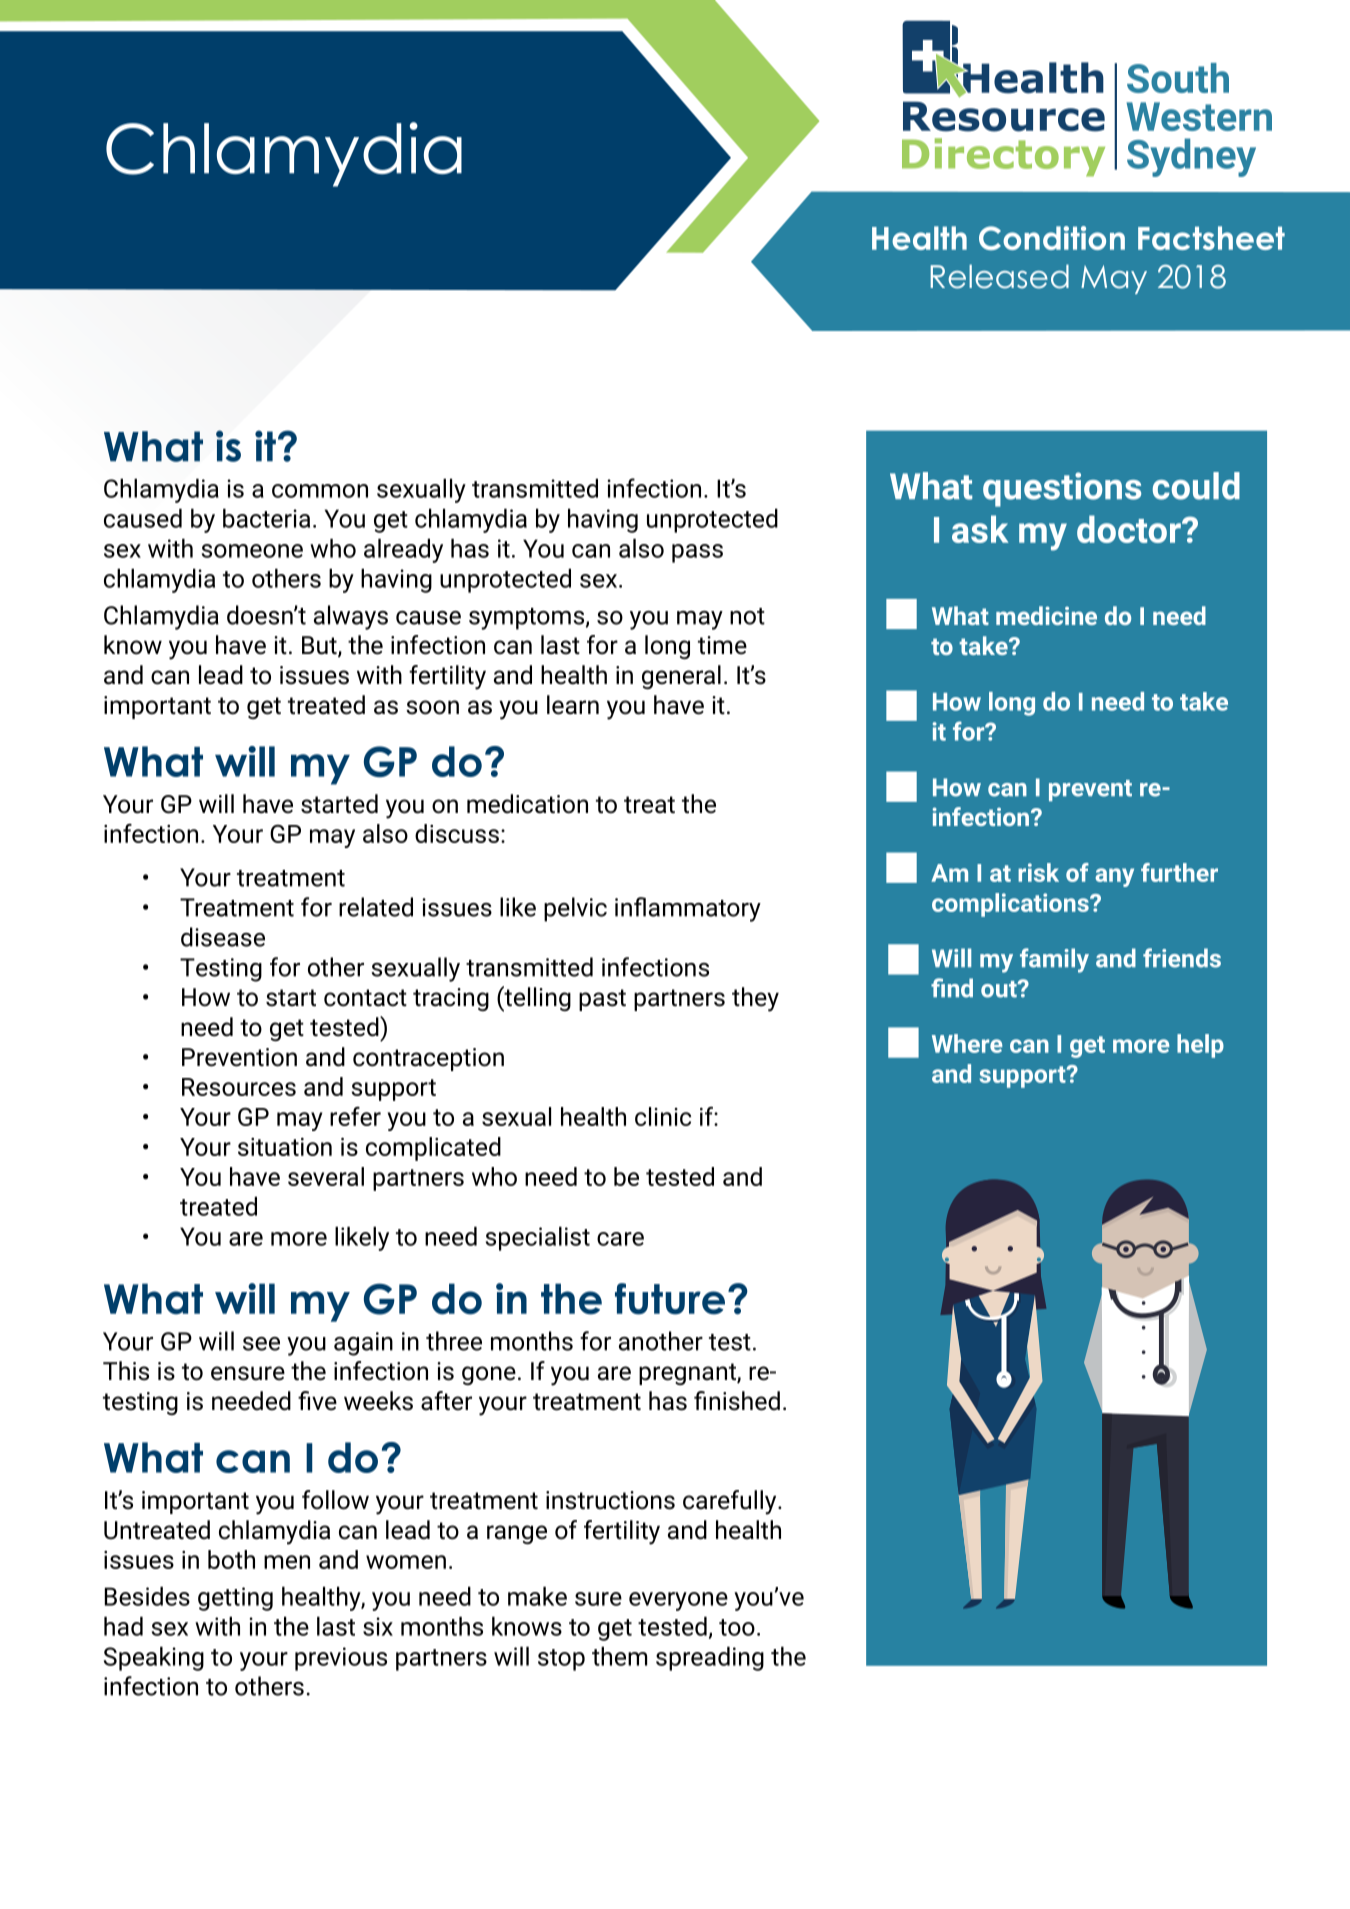  I want to click on inflammatory, so click(688, 909).
